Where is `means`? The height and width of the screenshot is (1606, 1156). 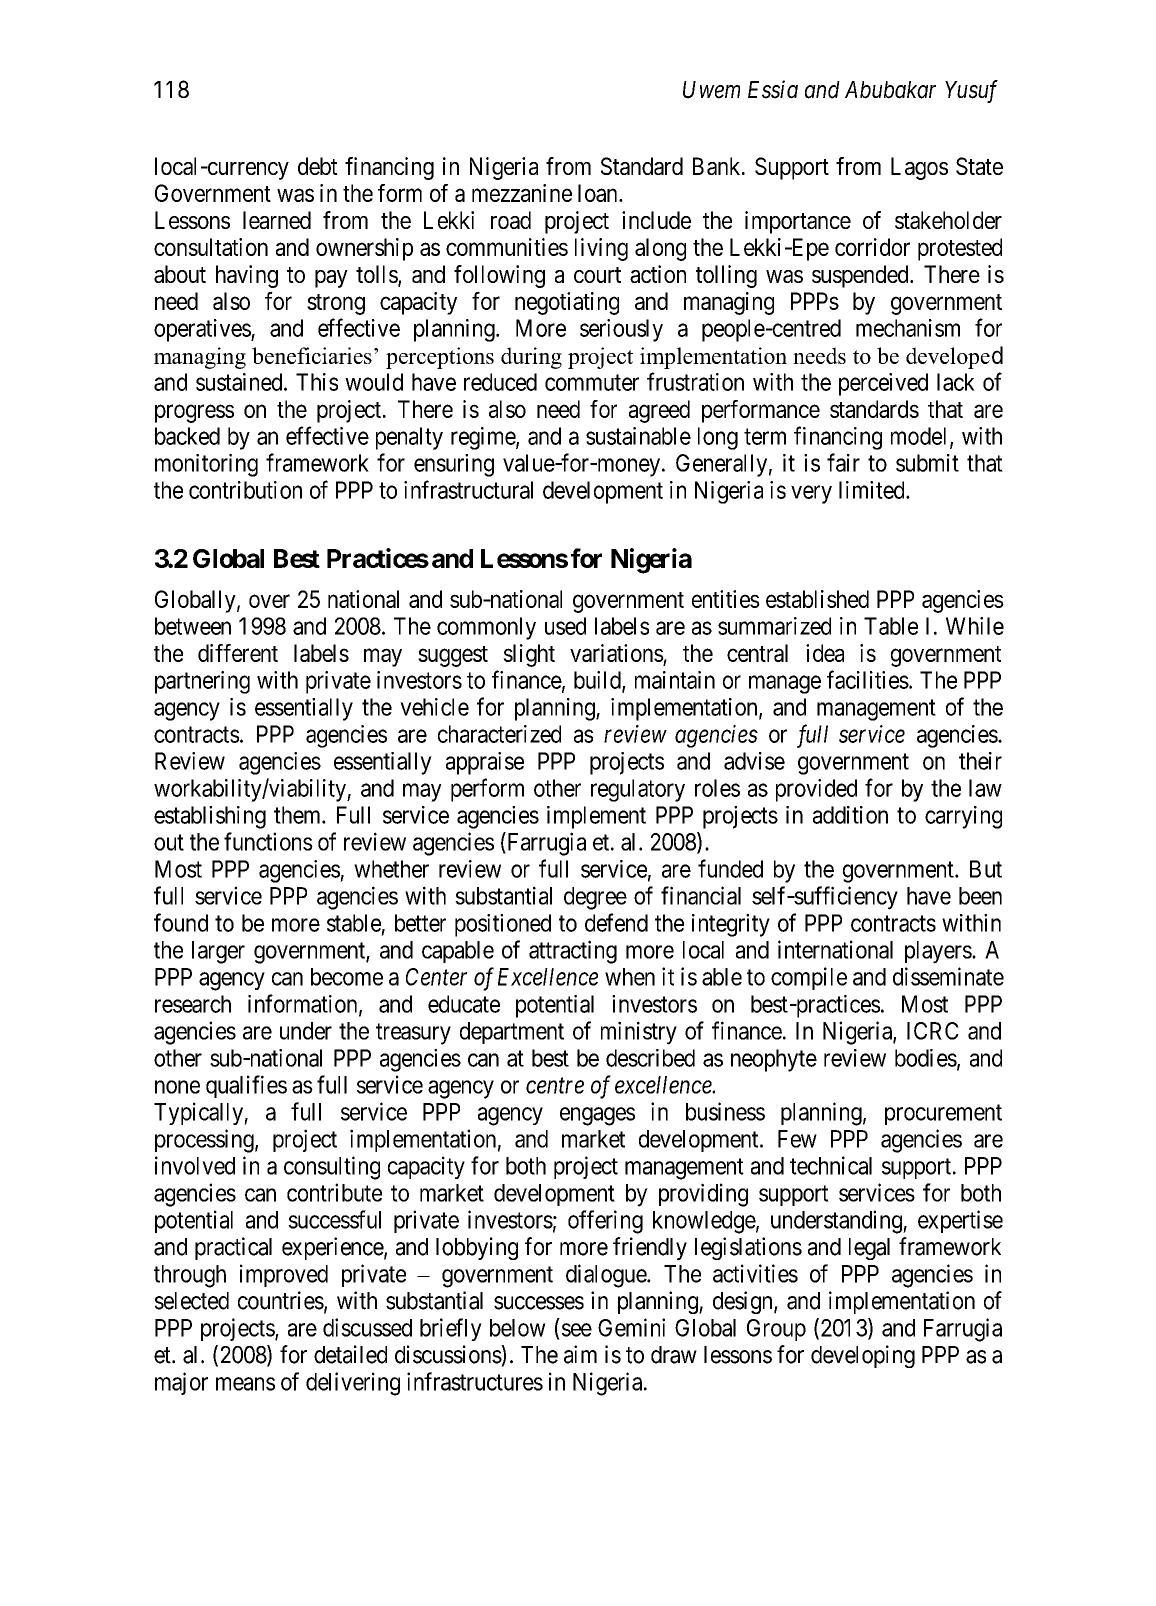
means is located at coordinates (245, 1384).
